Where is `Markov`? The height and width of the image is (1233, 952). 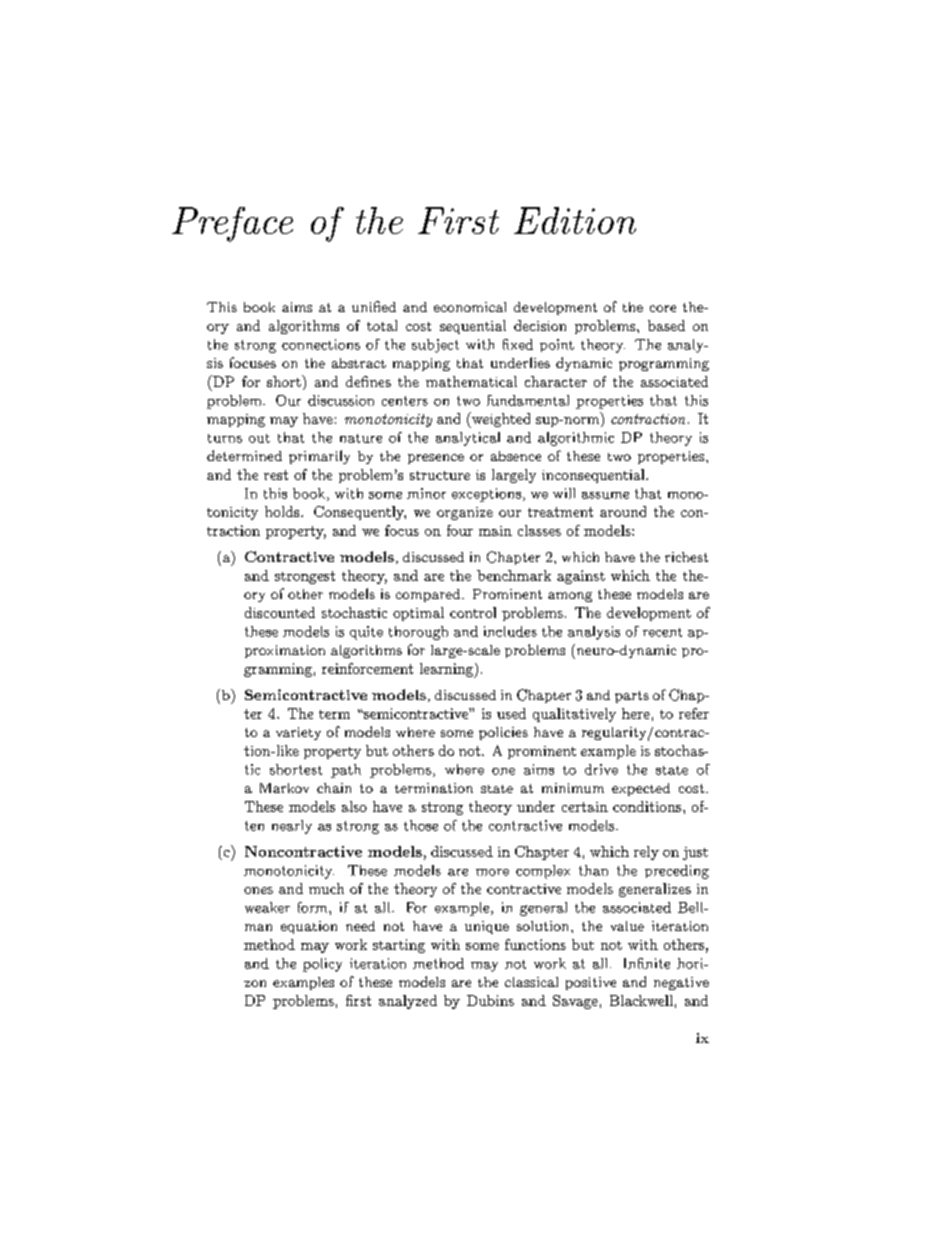
Markov is located at coordinates (284, 788).
